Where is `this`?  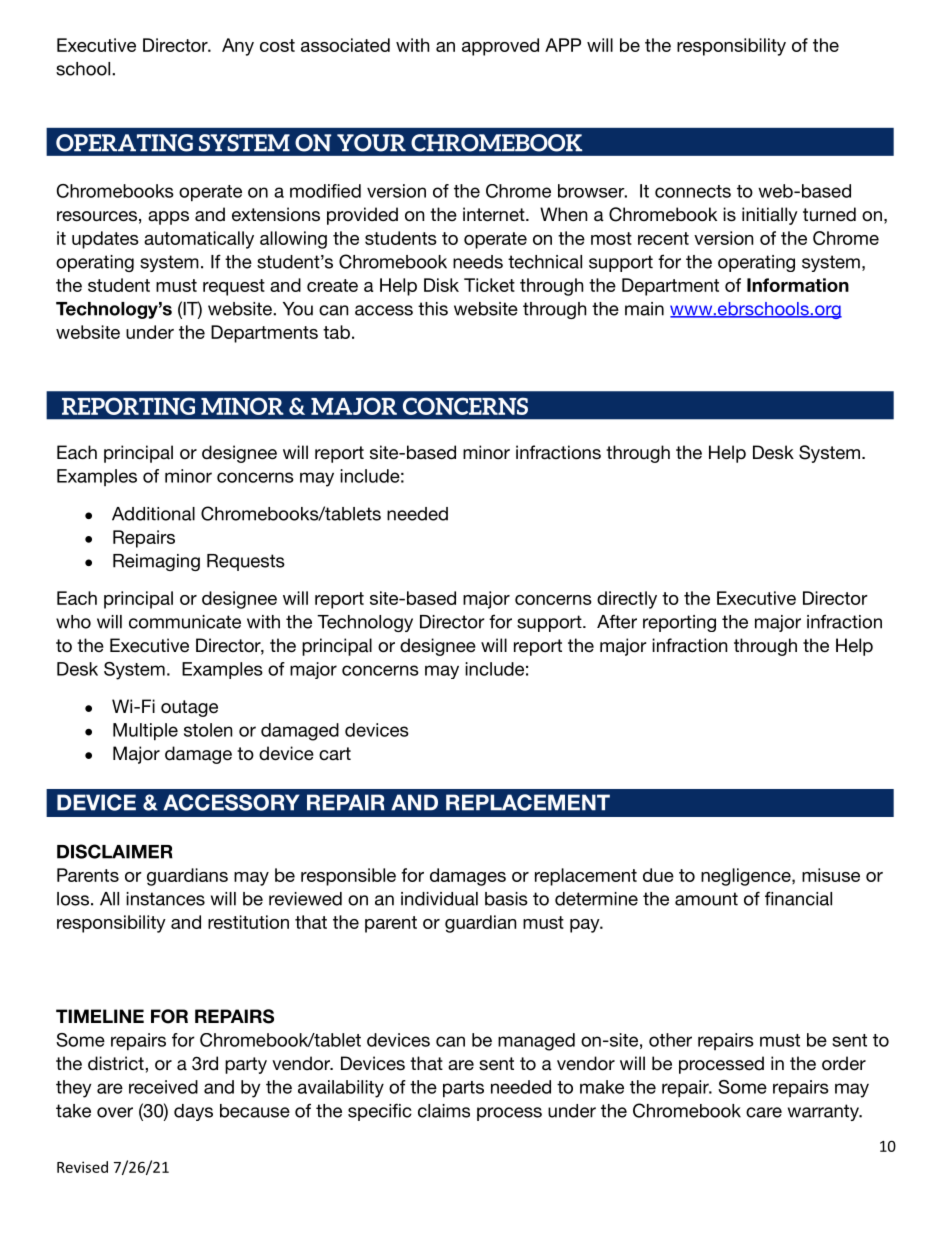
this is located at coordinates (433, 309).
